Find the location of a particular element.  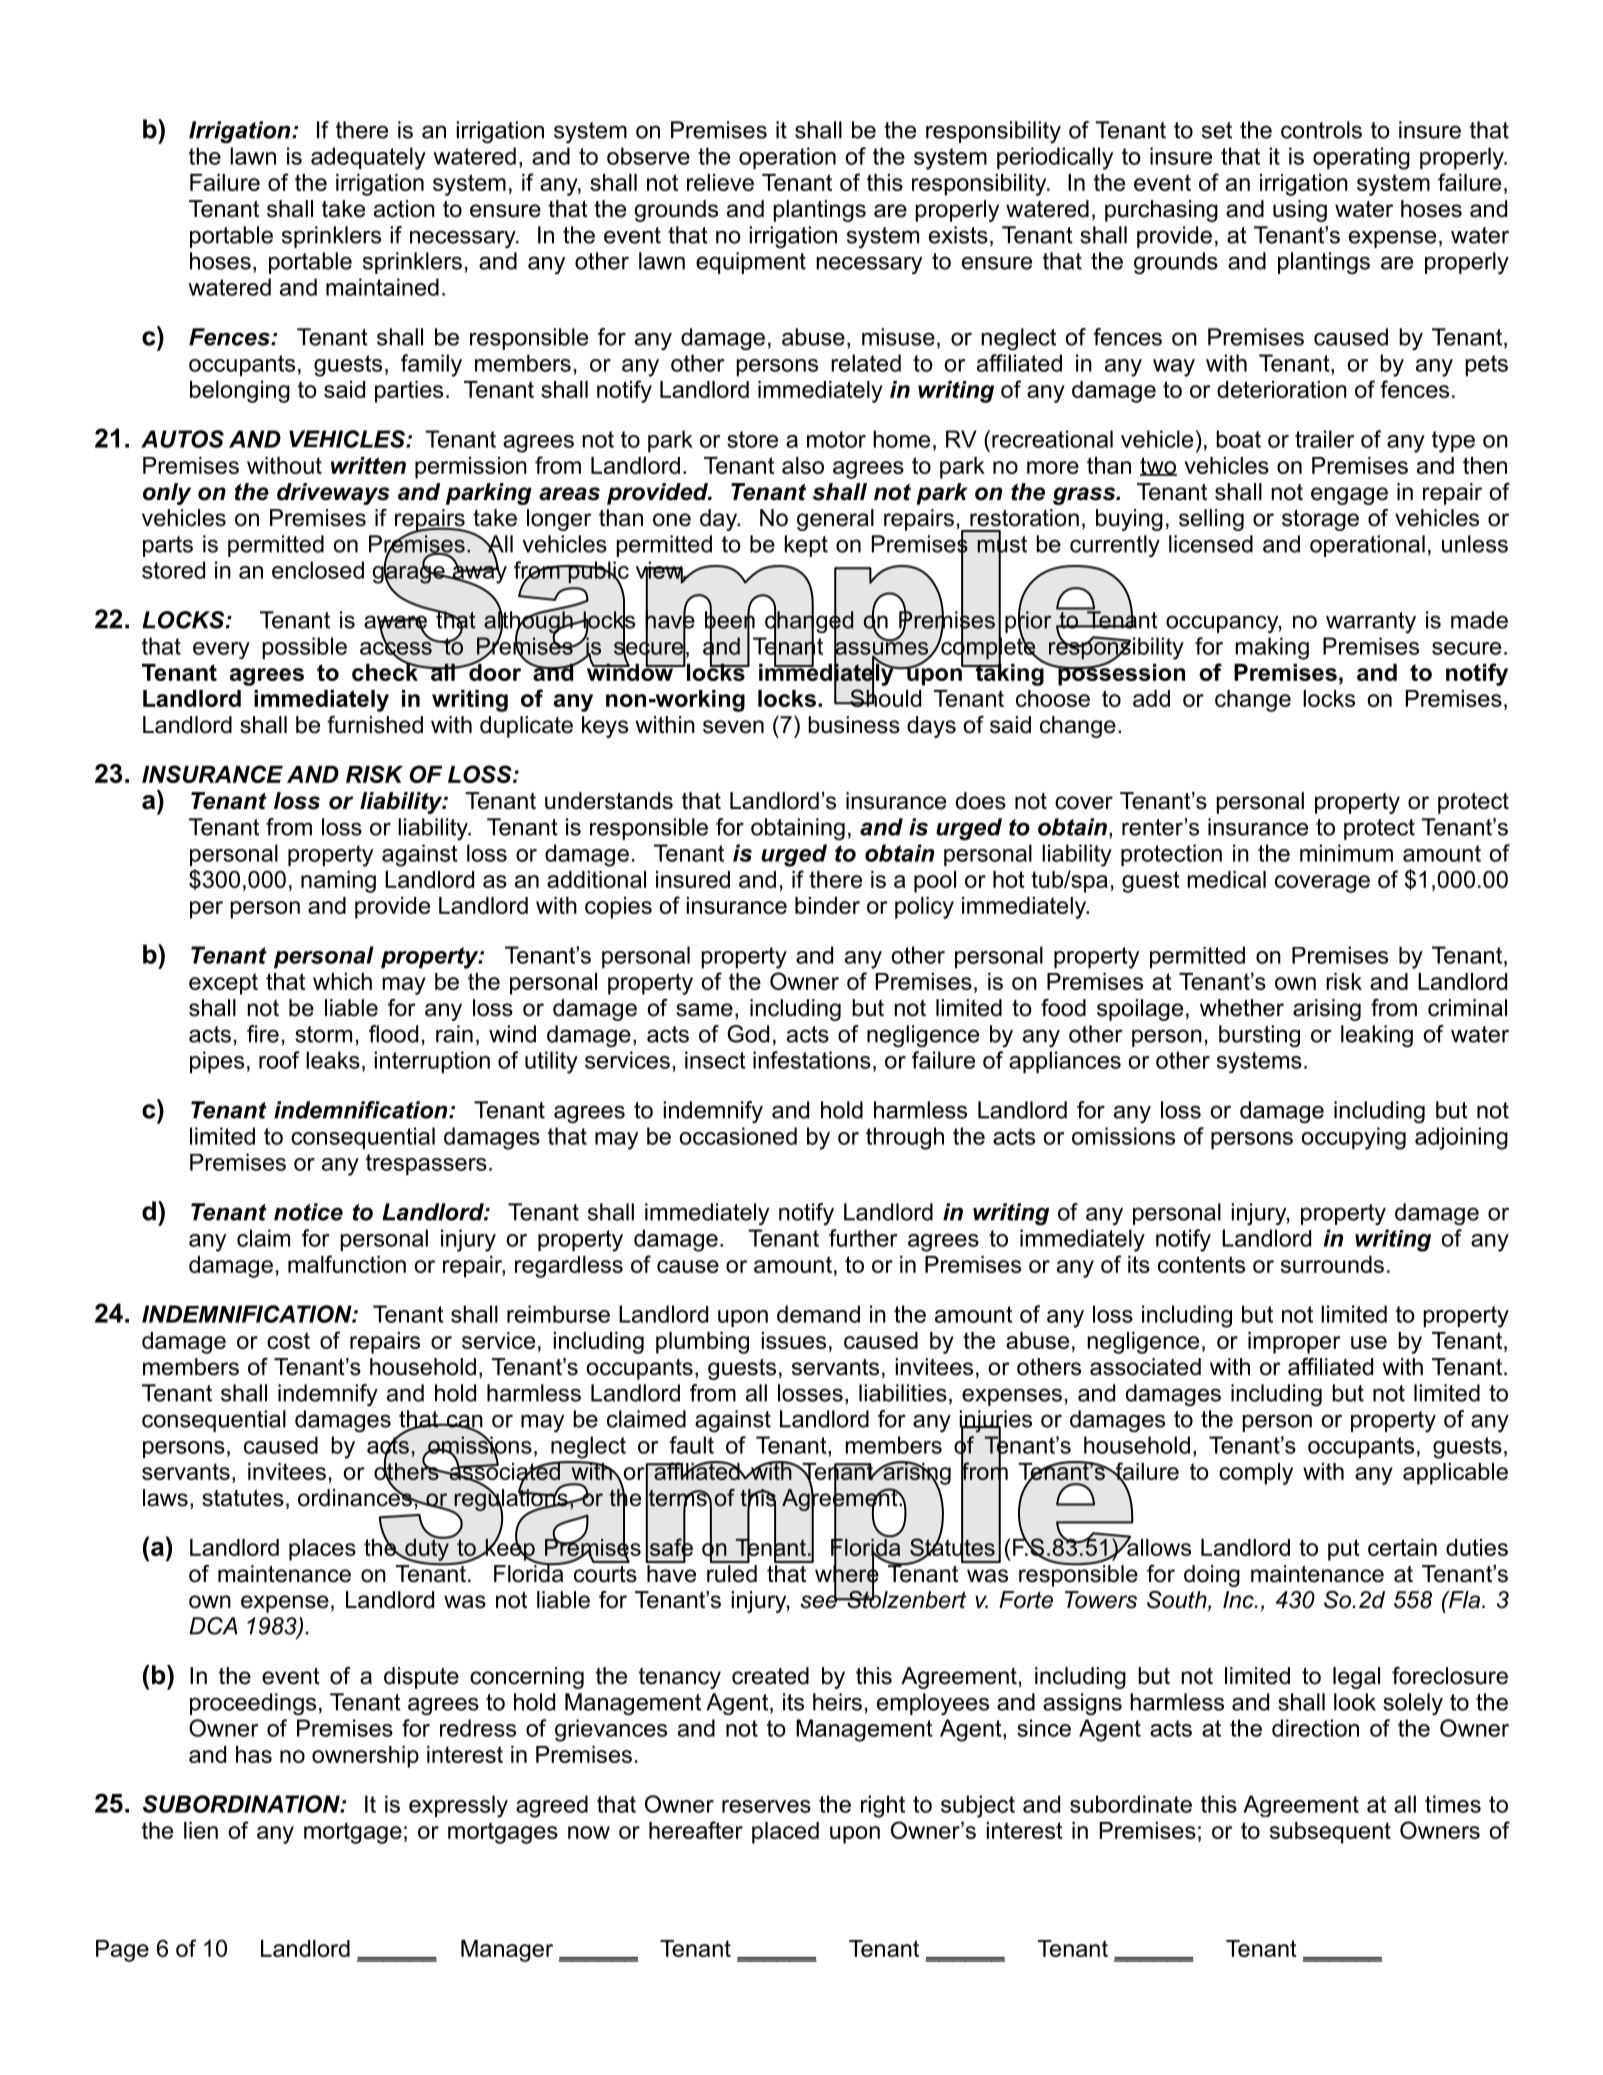

fault is located at coordinates (691, 1445).
